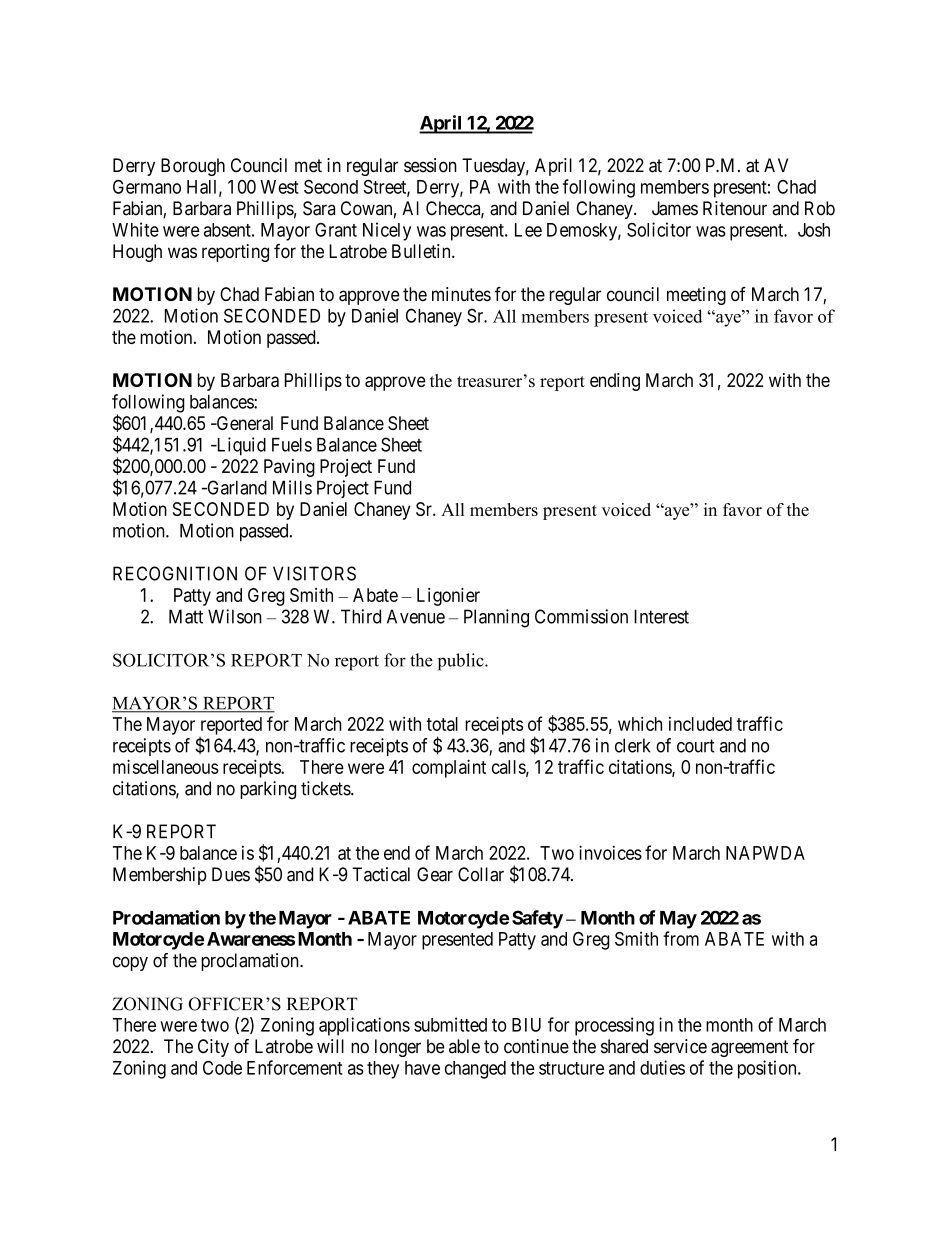 The height and width of the page is (1233, 952). What do you see at coordinates (213, 1048) in the page?
I see `City` at bounding box center [213, 1048].
